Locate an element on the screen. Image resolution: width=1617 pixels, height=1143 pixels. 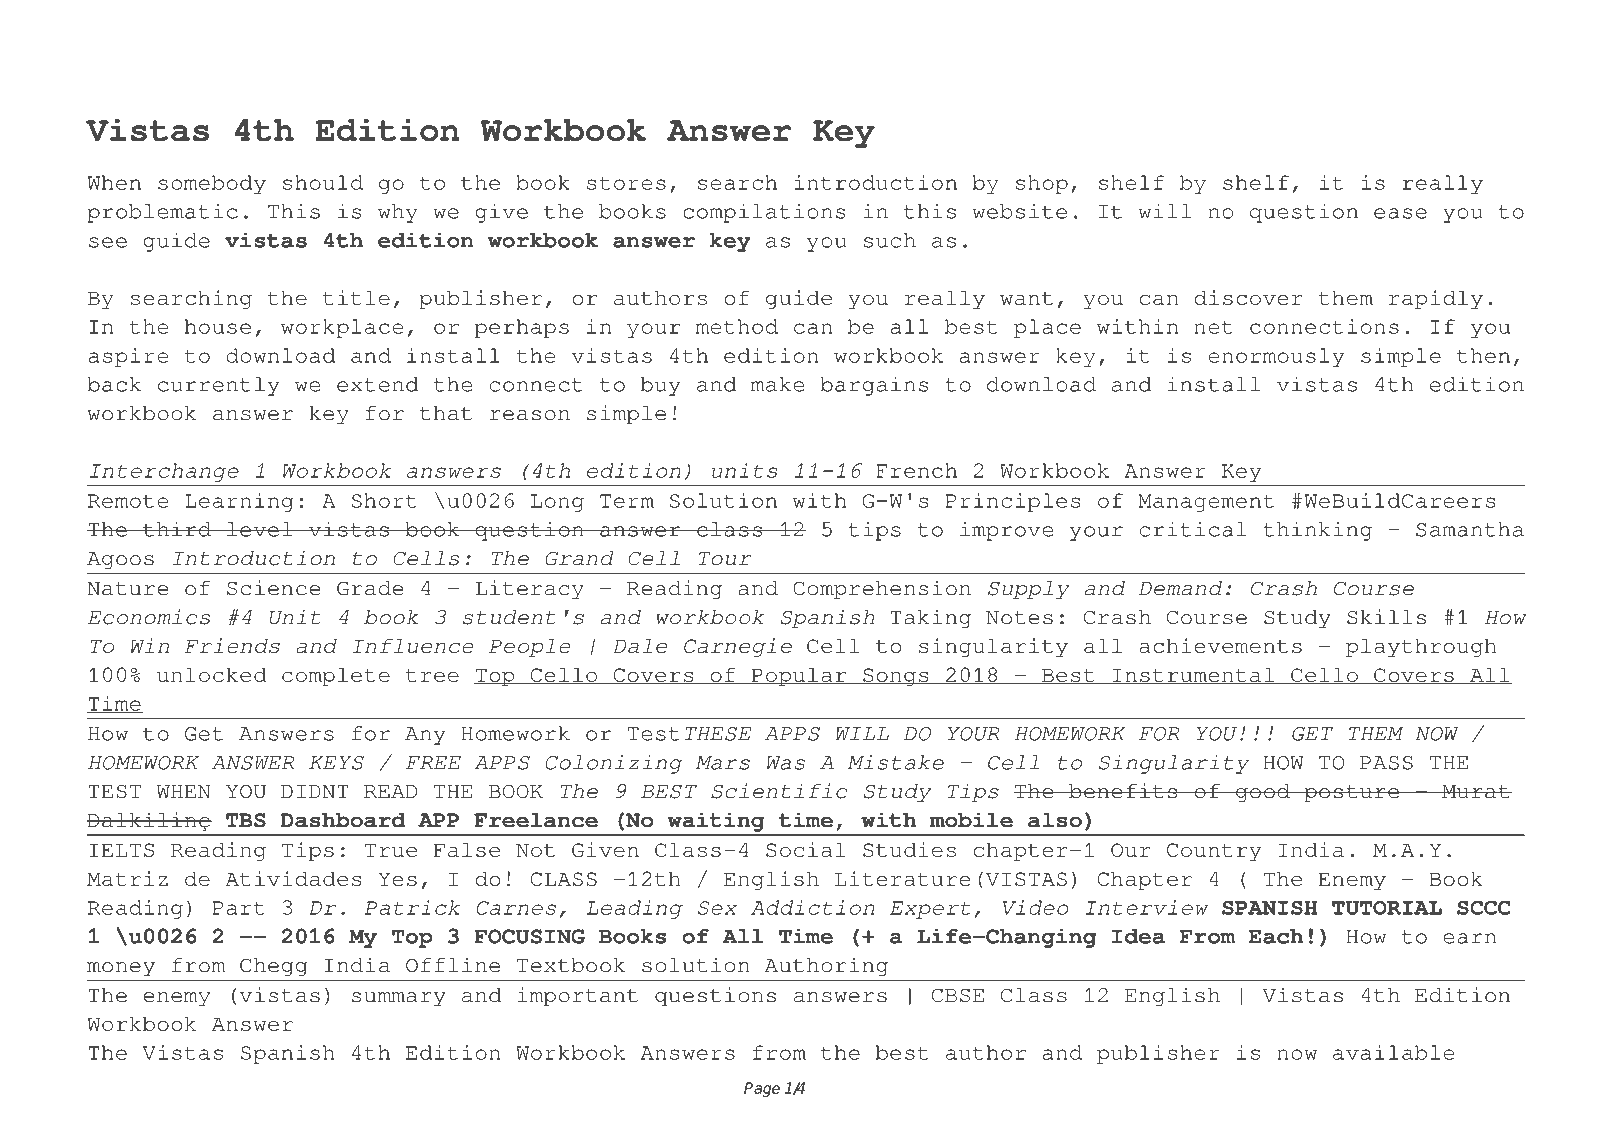
Science is located at coordinates (273, 588).
